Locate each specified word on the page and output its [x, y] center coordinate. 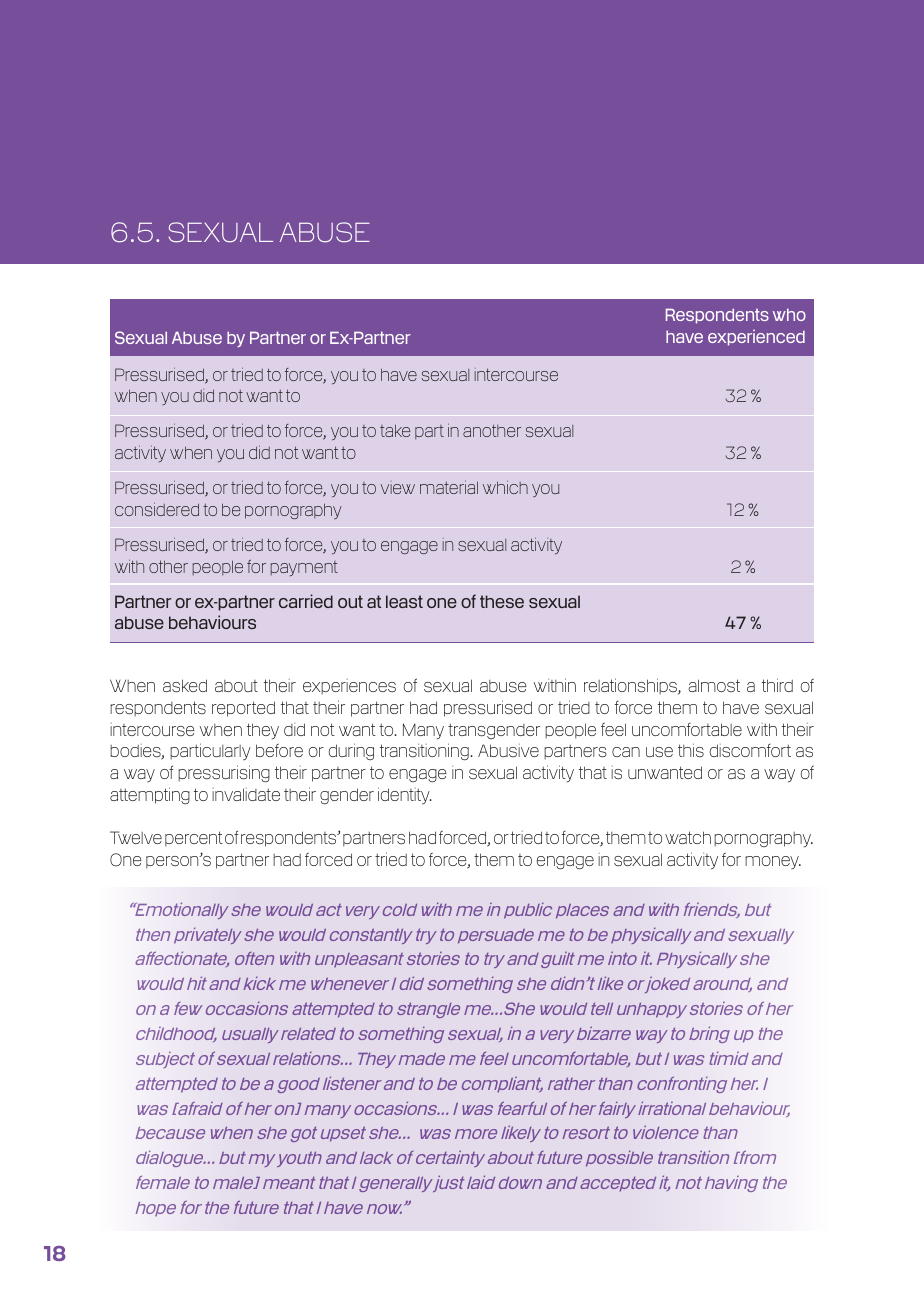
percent [194, 839]
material [449, 487]
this [691, 750]
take [395, 430]
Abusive [508, 750]
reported [243, 709]
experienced [756, 338]
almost [714, 685]
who [789, 314]
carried [306, 601]
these [502, 601]
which [505, 487]
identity [405, 796]
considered [157, 509]
